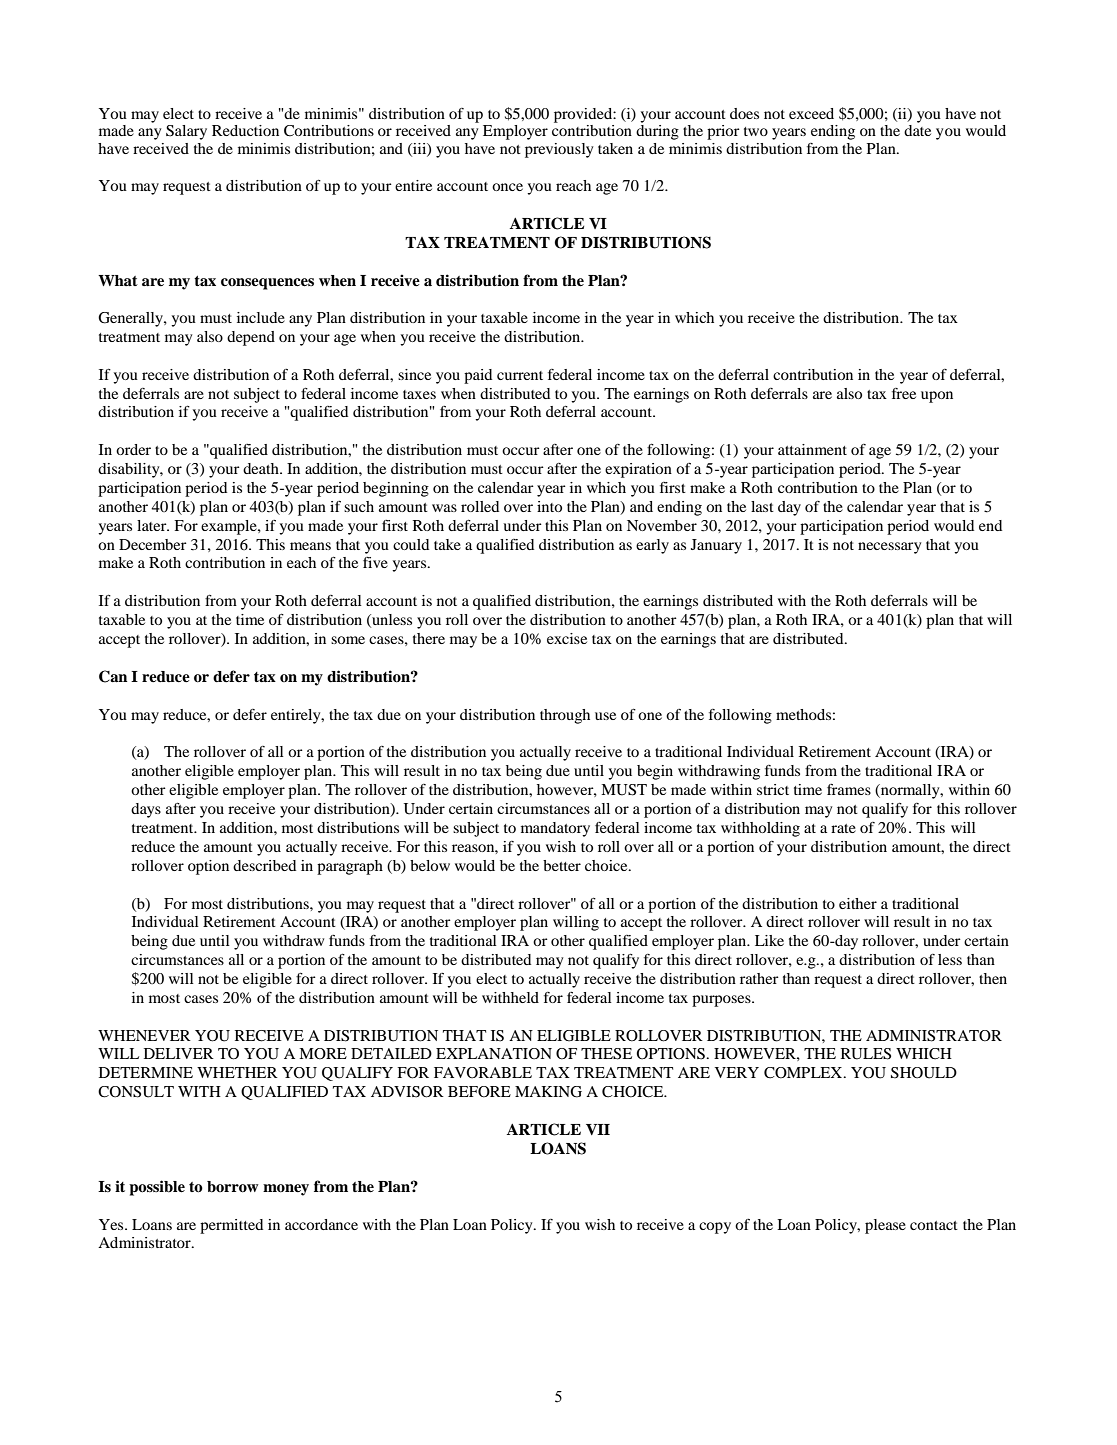 The width and height of the screenshot is (1117, 1445). What do you see at coordinates (917, 129) in the screenshot?
I see `date` at bounding box center [917, 129].
